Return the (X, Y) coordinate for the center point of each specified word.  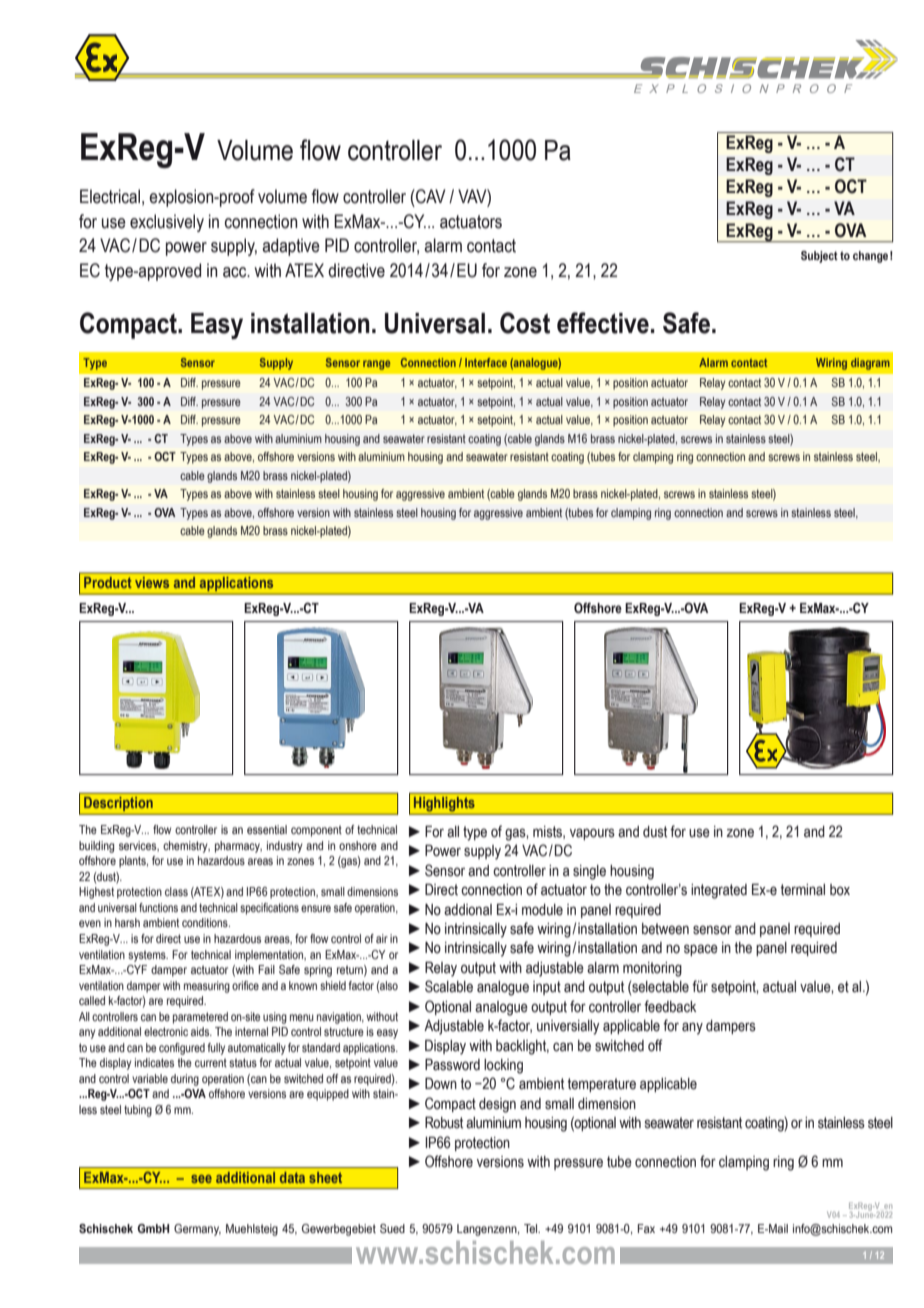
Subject (819, 257)
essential (267, 829)
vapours (592, 834)
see (201, 1179)
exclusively (167, 223)
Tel (532, 1228)
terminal (802, 890)
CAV (430, 196)
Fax (646, 1228)
